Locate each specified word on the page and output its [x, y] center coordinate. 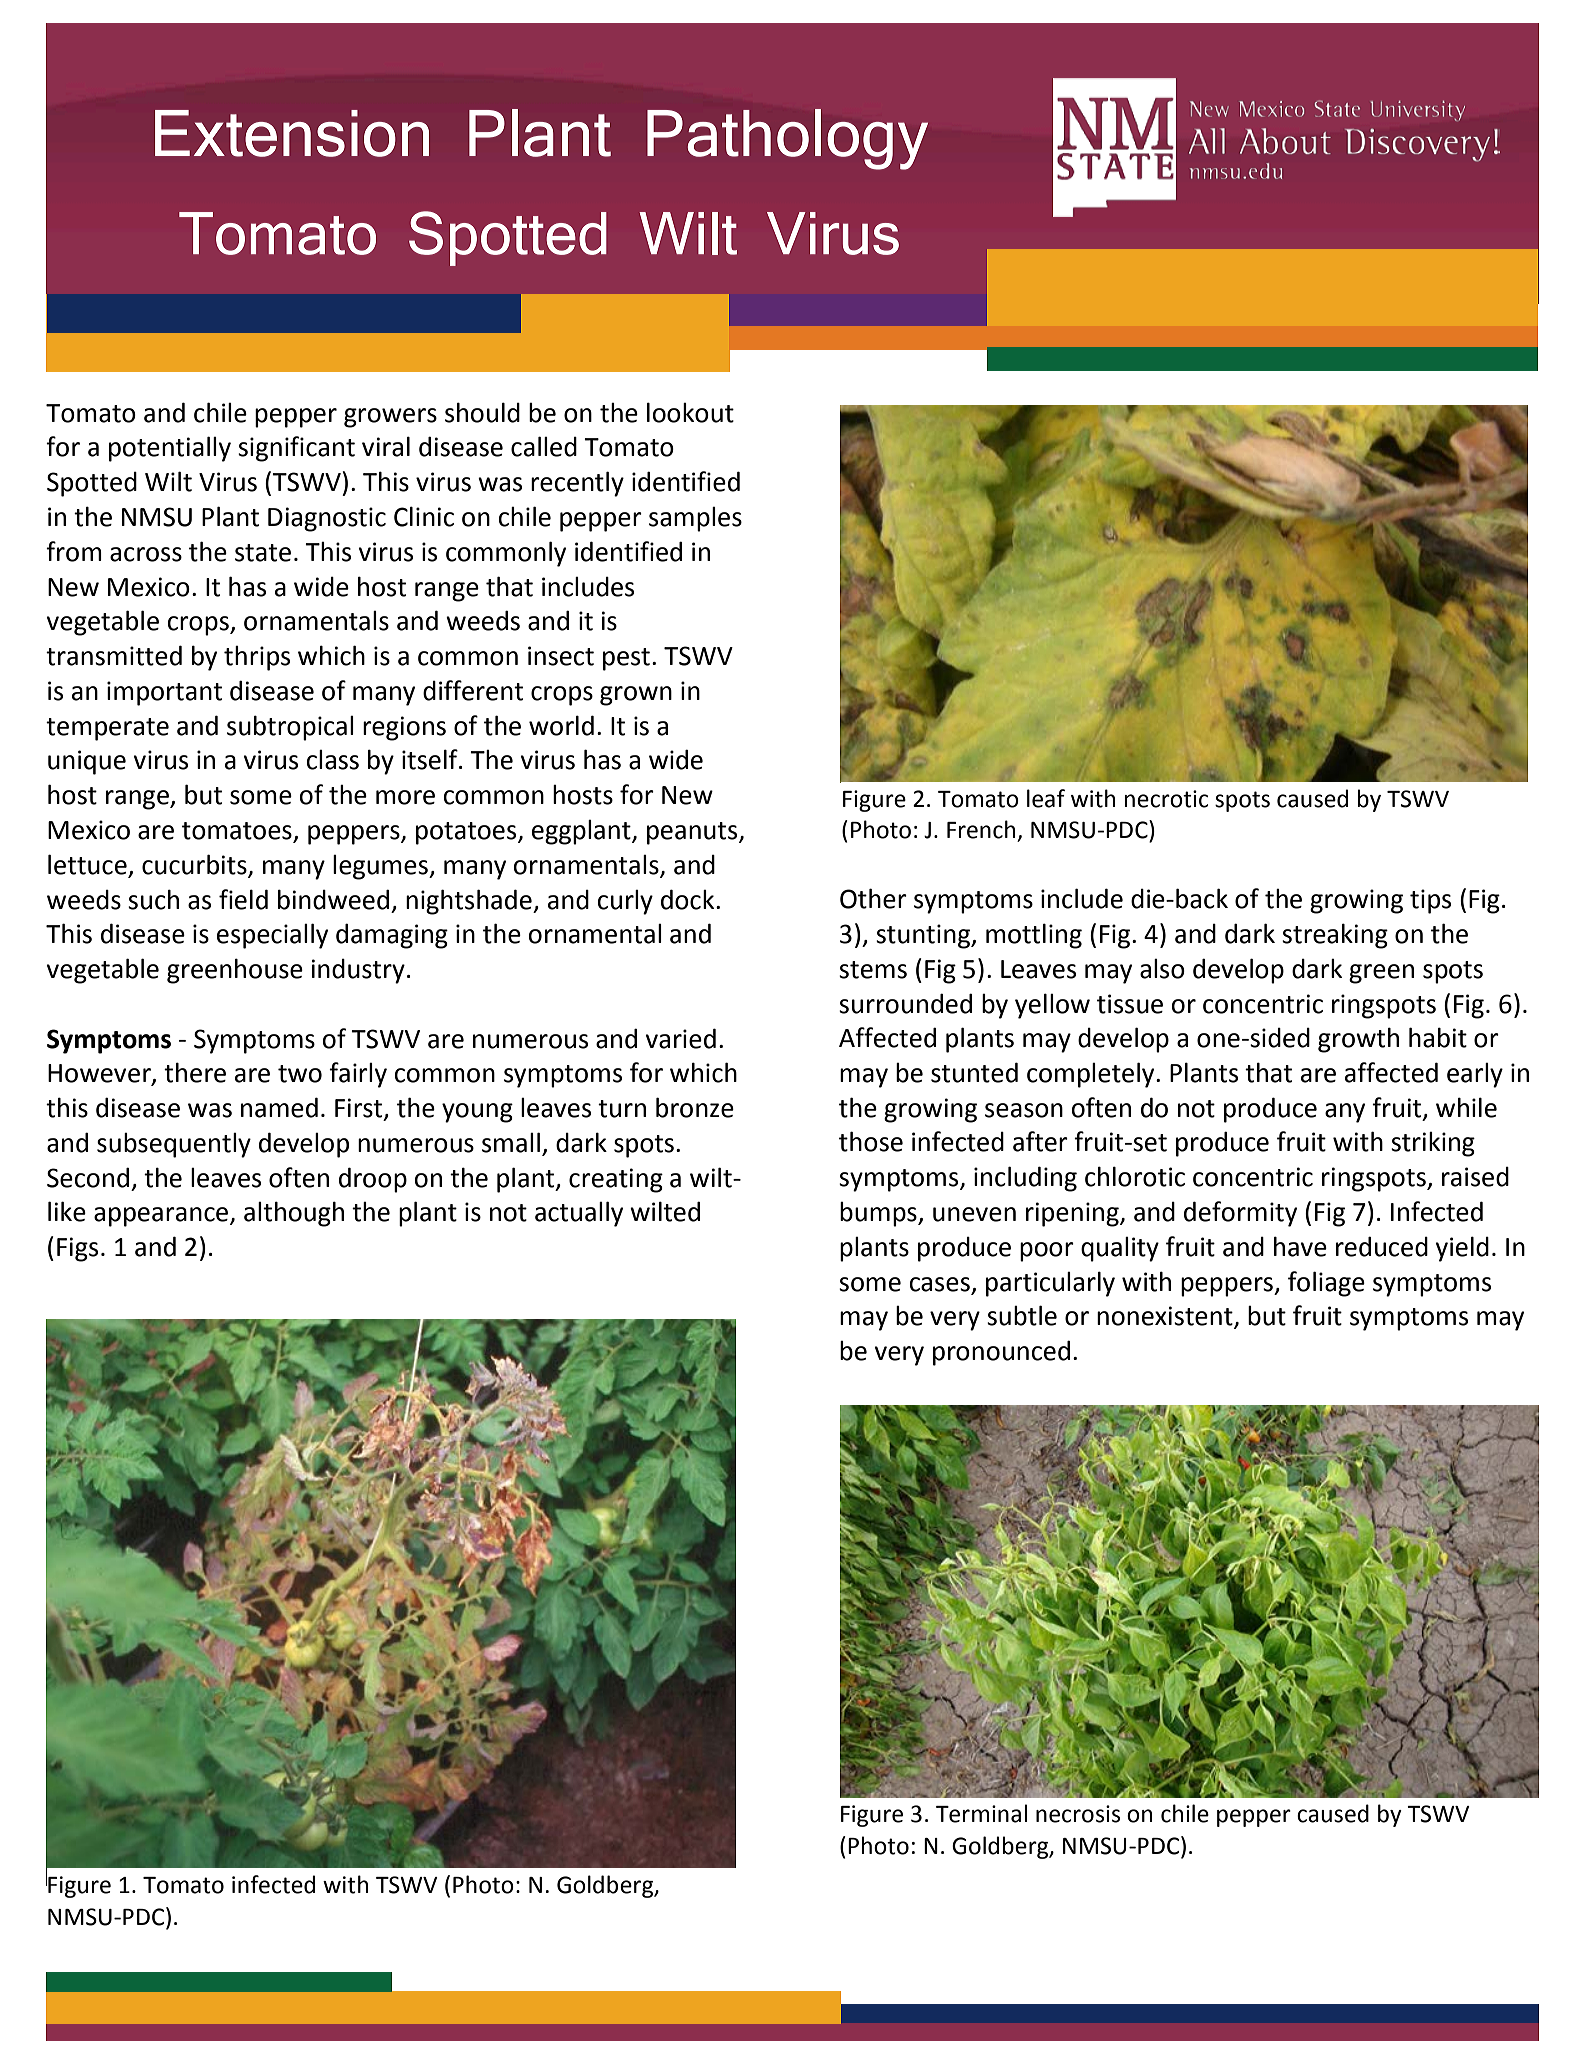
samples [695, 519]
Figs [77, 1249]
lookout [690, 412]
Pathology [787, 139]
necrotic [1166, 799]
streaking [1335, 936]
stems [873, 970]
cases [939, 1284]
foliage [1326, 1284]
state [263, 553]
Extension [292, 133]
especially [272, 936]
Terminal [981, 1813]
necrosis [1078, 1814]
